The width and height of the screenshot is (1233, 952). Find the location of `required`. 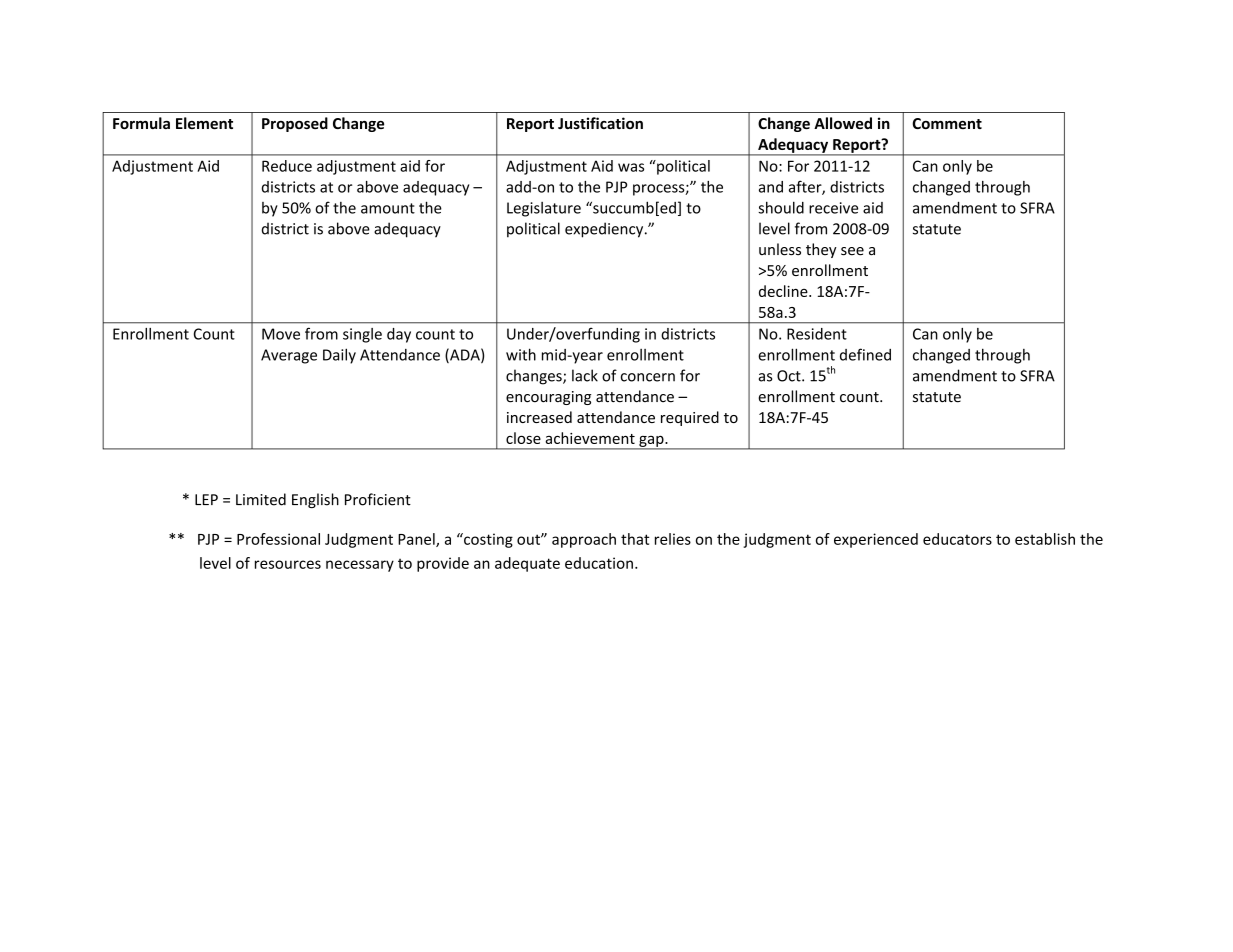

required is located at coordinates (690, 418).
